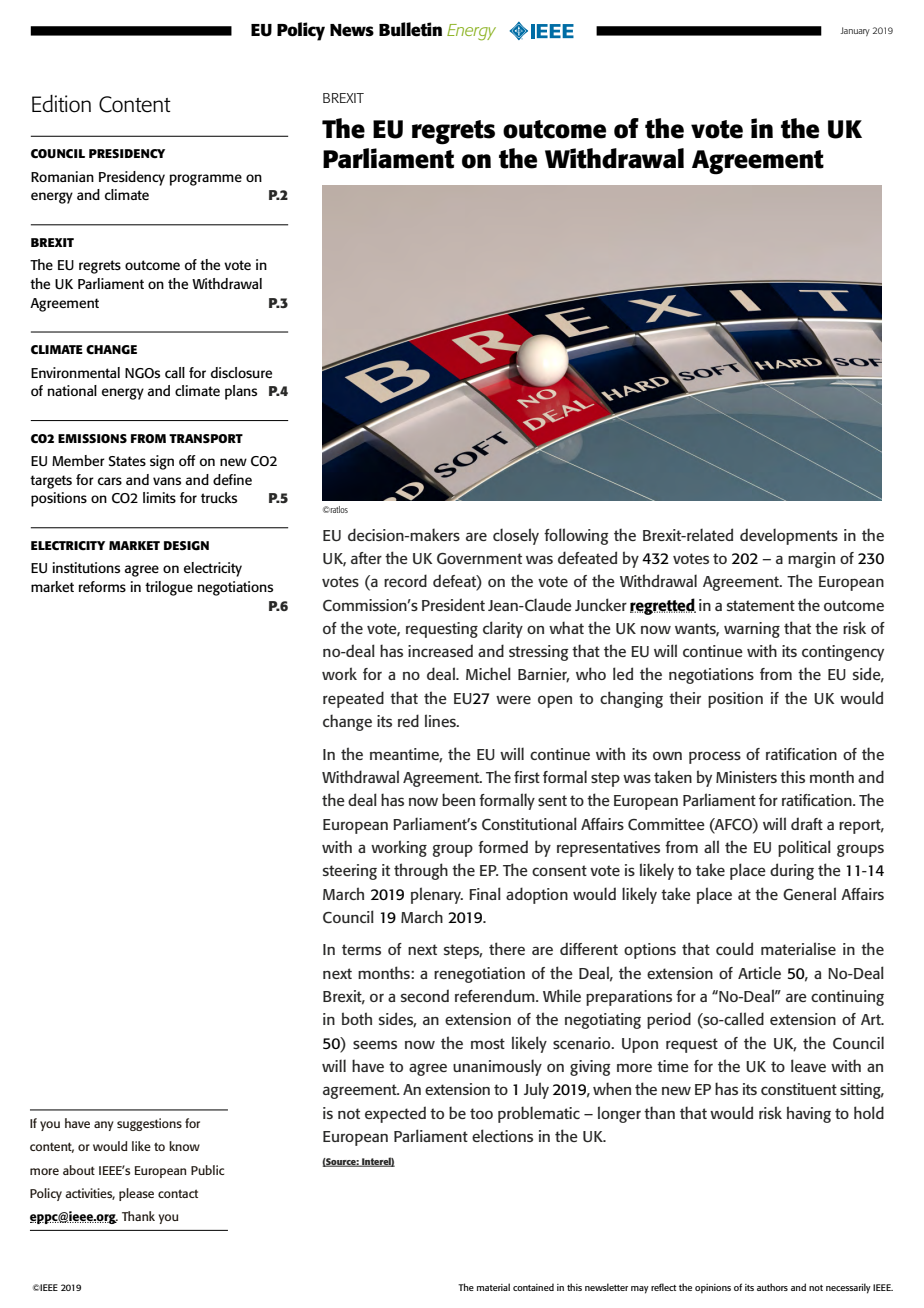 The width and height of the screenshot is (924, 1308). What do you see at coordinates (789, 536) in the screenshot?
I see `developments` at bounding box center [789, 536].
